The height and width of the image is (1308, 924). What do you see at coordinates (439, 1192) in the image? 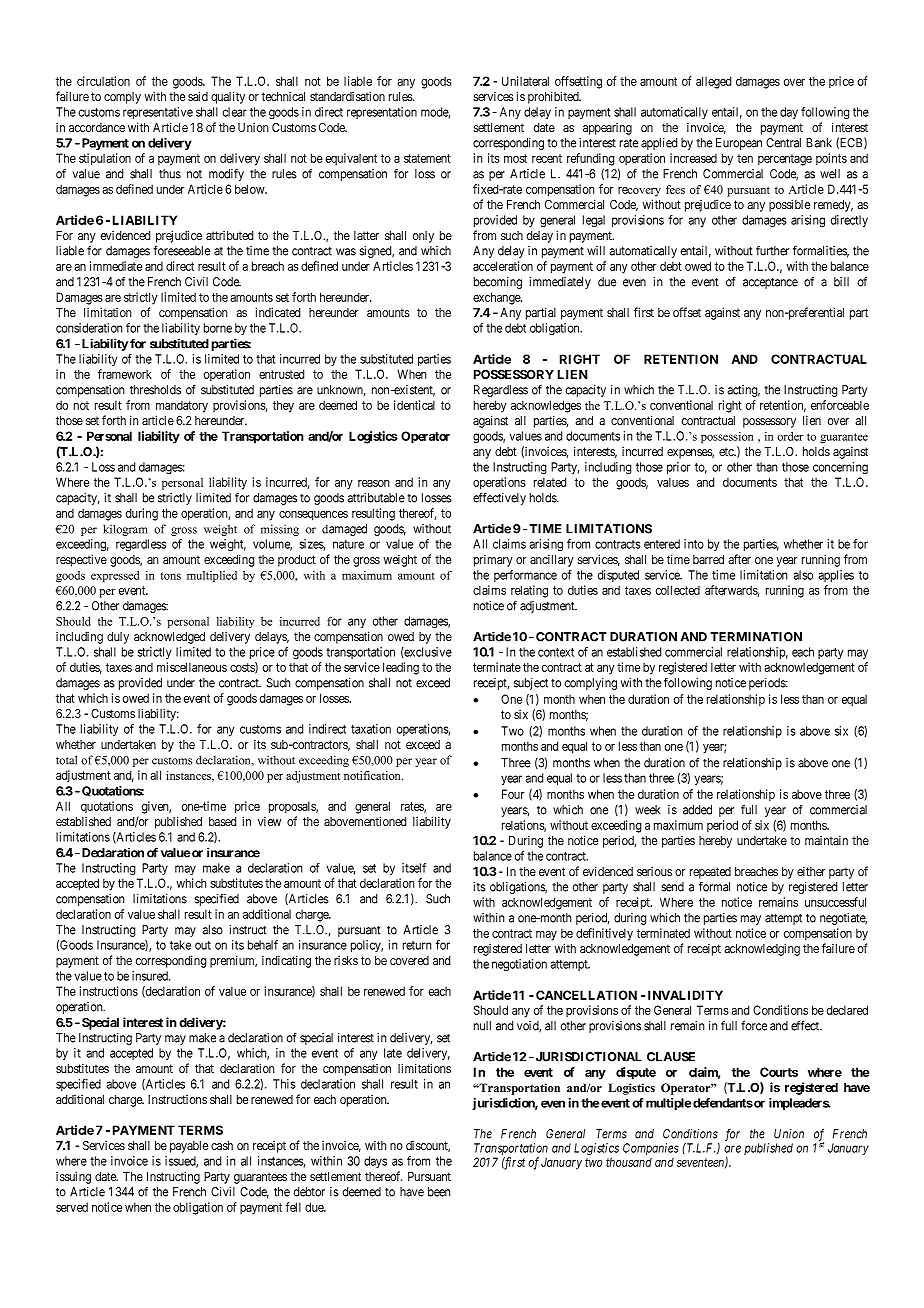
I see `been` at bounding box center [439, 1192].
